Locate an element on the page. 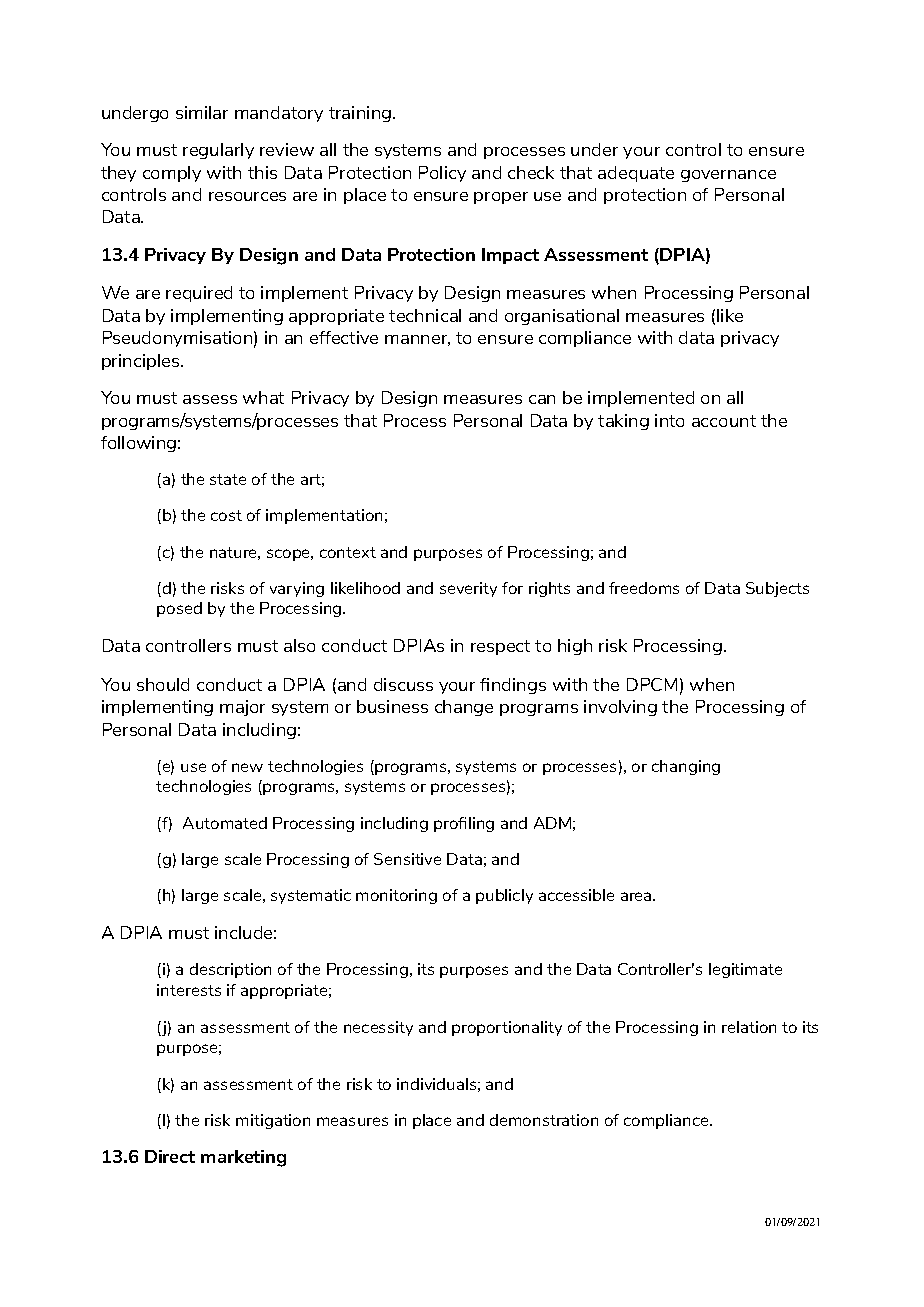  state is located at coordinates (228, 479).
